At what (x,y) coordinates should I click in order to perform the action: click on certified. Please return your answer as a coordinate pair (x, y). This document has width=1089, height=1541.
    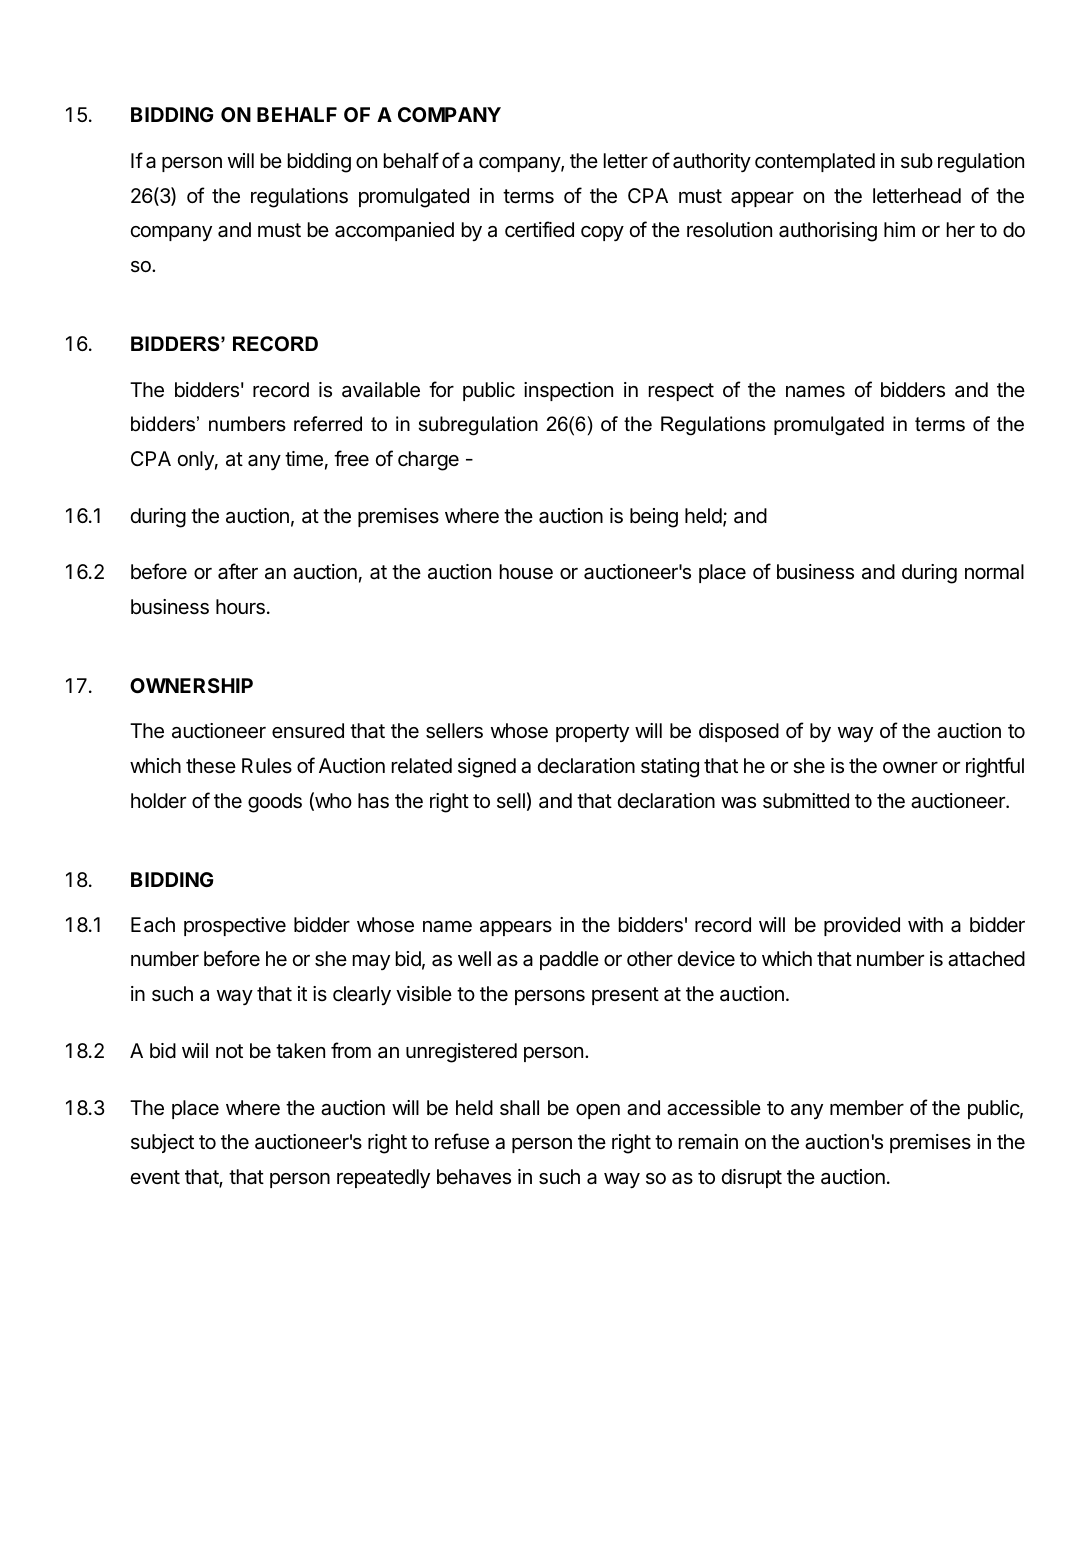
    Looking at the image, I should click on (539, 229).
